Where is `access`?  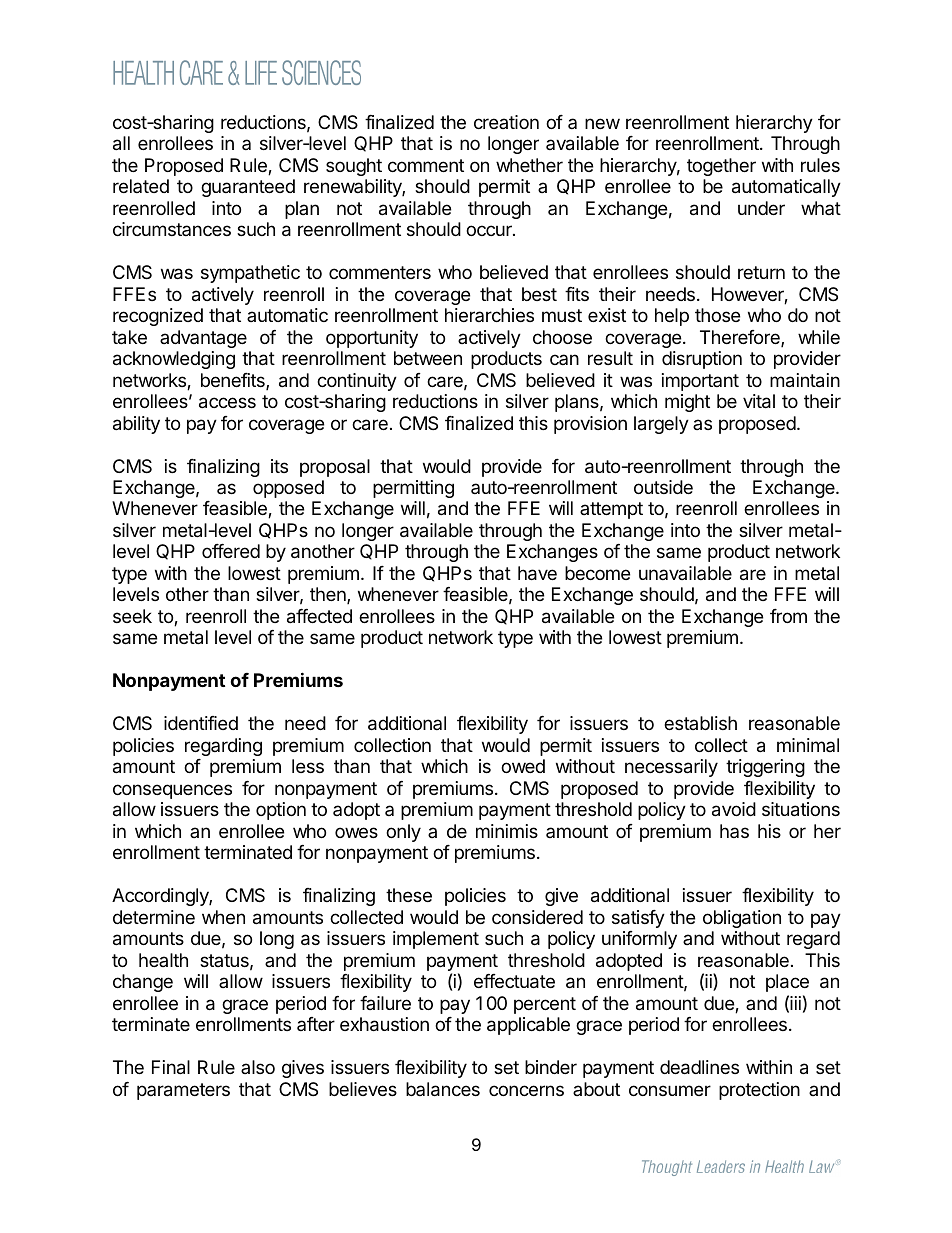
access is located at coordinates (227, 403).
